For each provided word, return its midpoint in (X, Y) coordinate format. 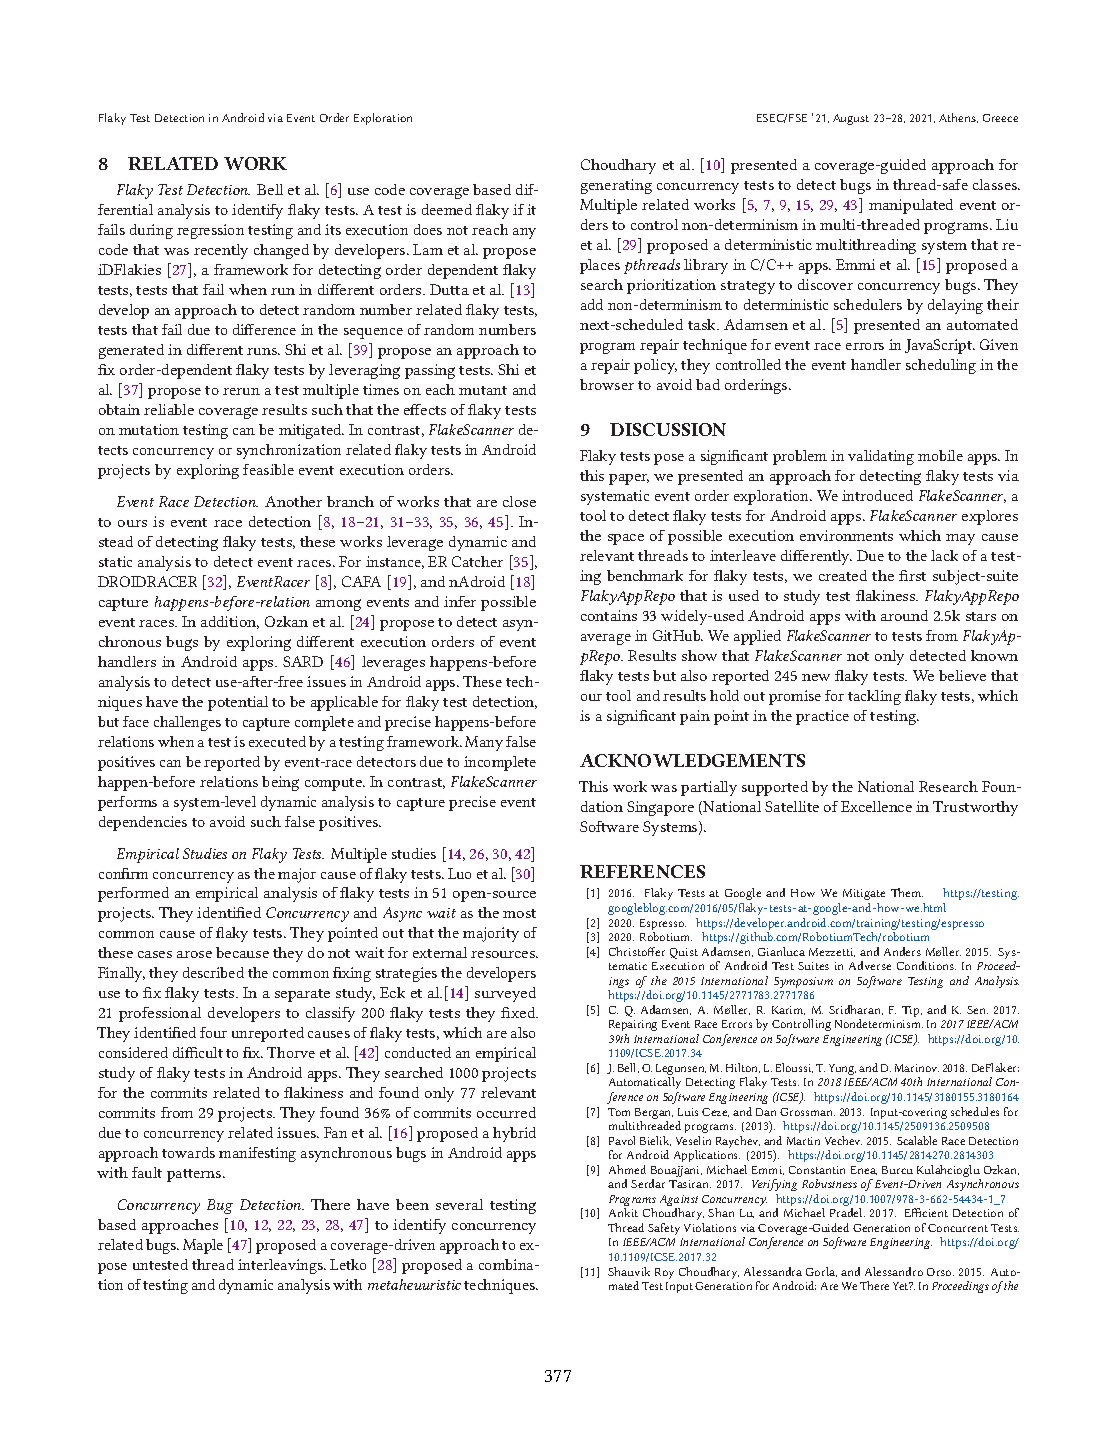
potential (238, 703)
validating (881, 457)
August (851, 119)
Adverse (870, 965)
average (606, 639)
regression (210, 231)
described (213, 972)
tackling (874, 697)
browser (607, 384)
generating (616, 186)
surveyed (505, 994)
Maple (203, 1246)
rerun (241, 391)
